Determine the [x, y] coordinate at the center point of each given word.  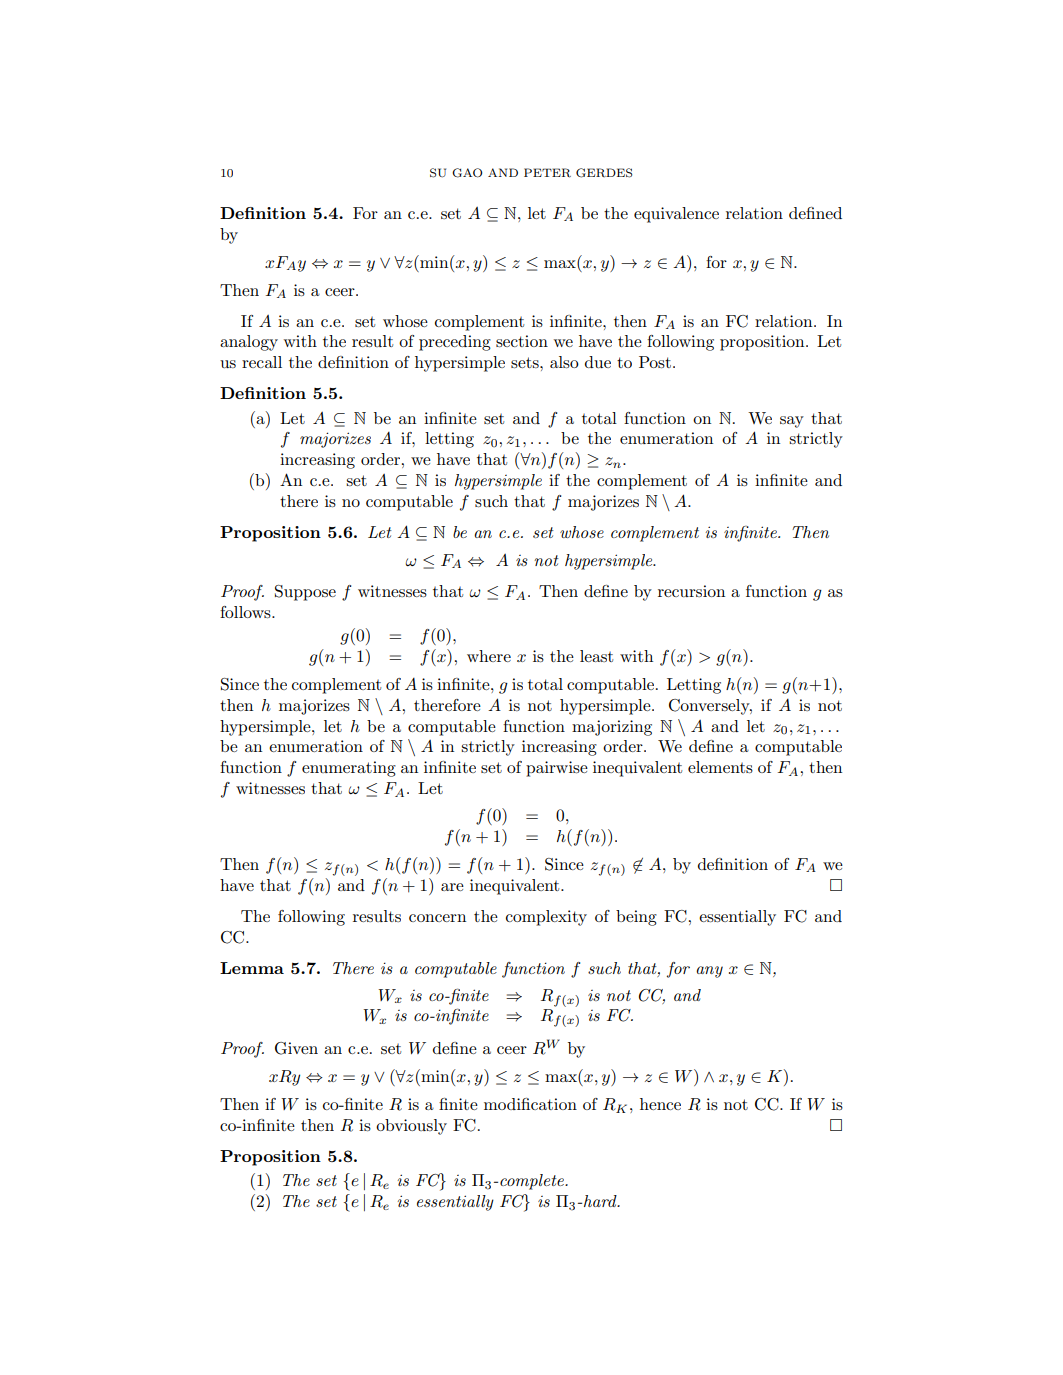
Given [296, 1048]
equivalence [676, 215]
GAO [467, 173]
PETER [547, 173]
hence [660, 1104]
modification [530, 1104]
